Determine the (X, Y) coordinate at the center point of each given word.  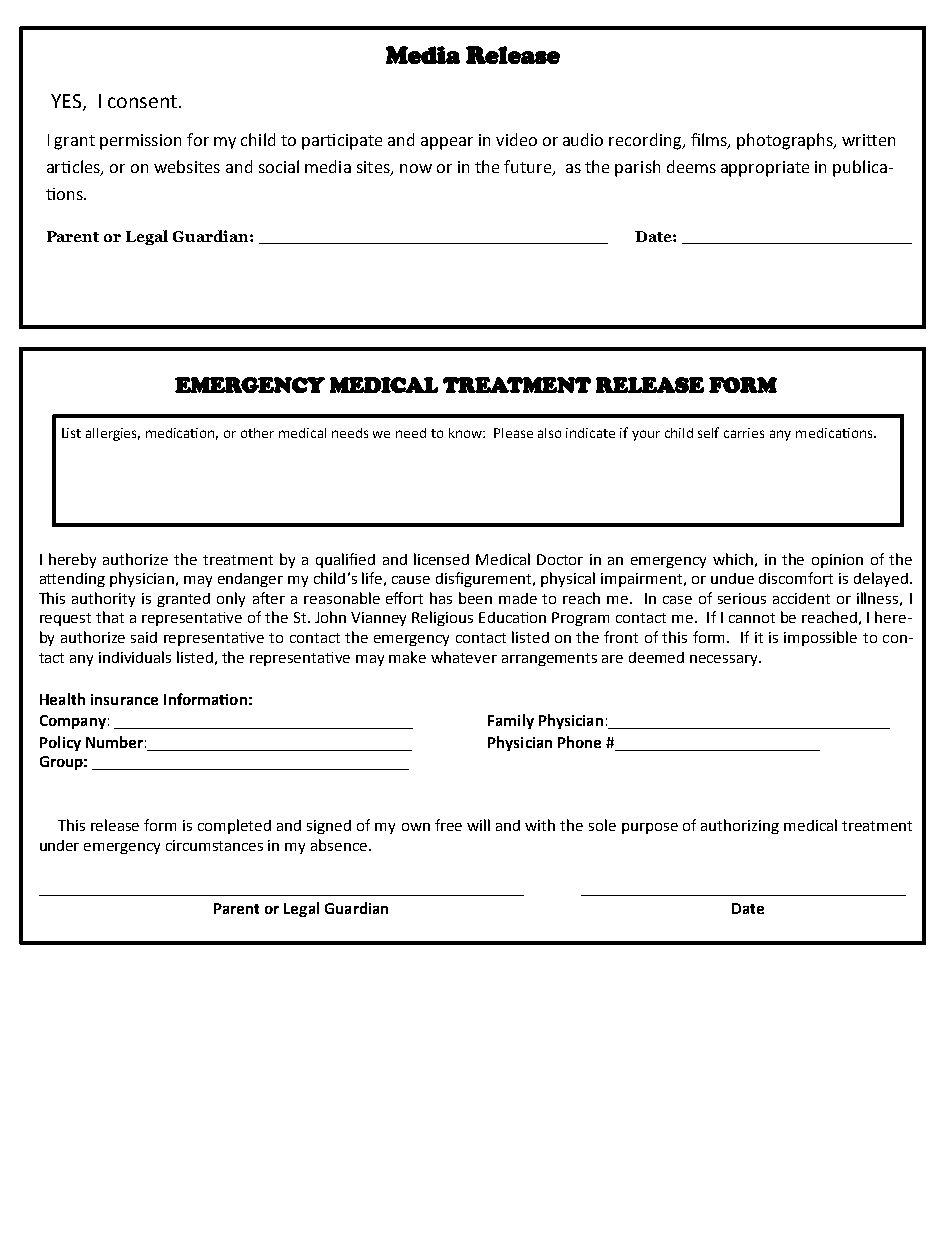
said (144, 637)
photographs (786, 141)
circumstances (214, 845)
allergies (113, 434)
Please (513, 433)
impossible (820, 638)
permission (140, 142)
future (529, 168)
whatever (464, 657)
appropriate (765, 169)
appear (447, 143)
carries (744, 433)
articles (74, 168)
